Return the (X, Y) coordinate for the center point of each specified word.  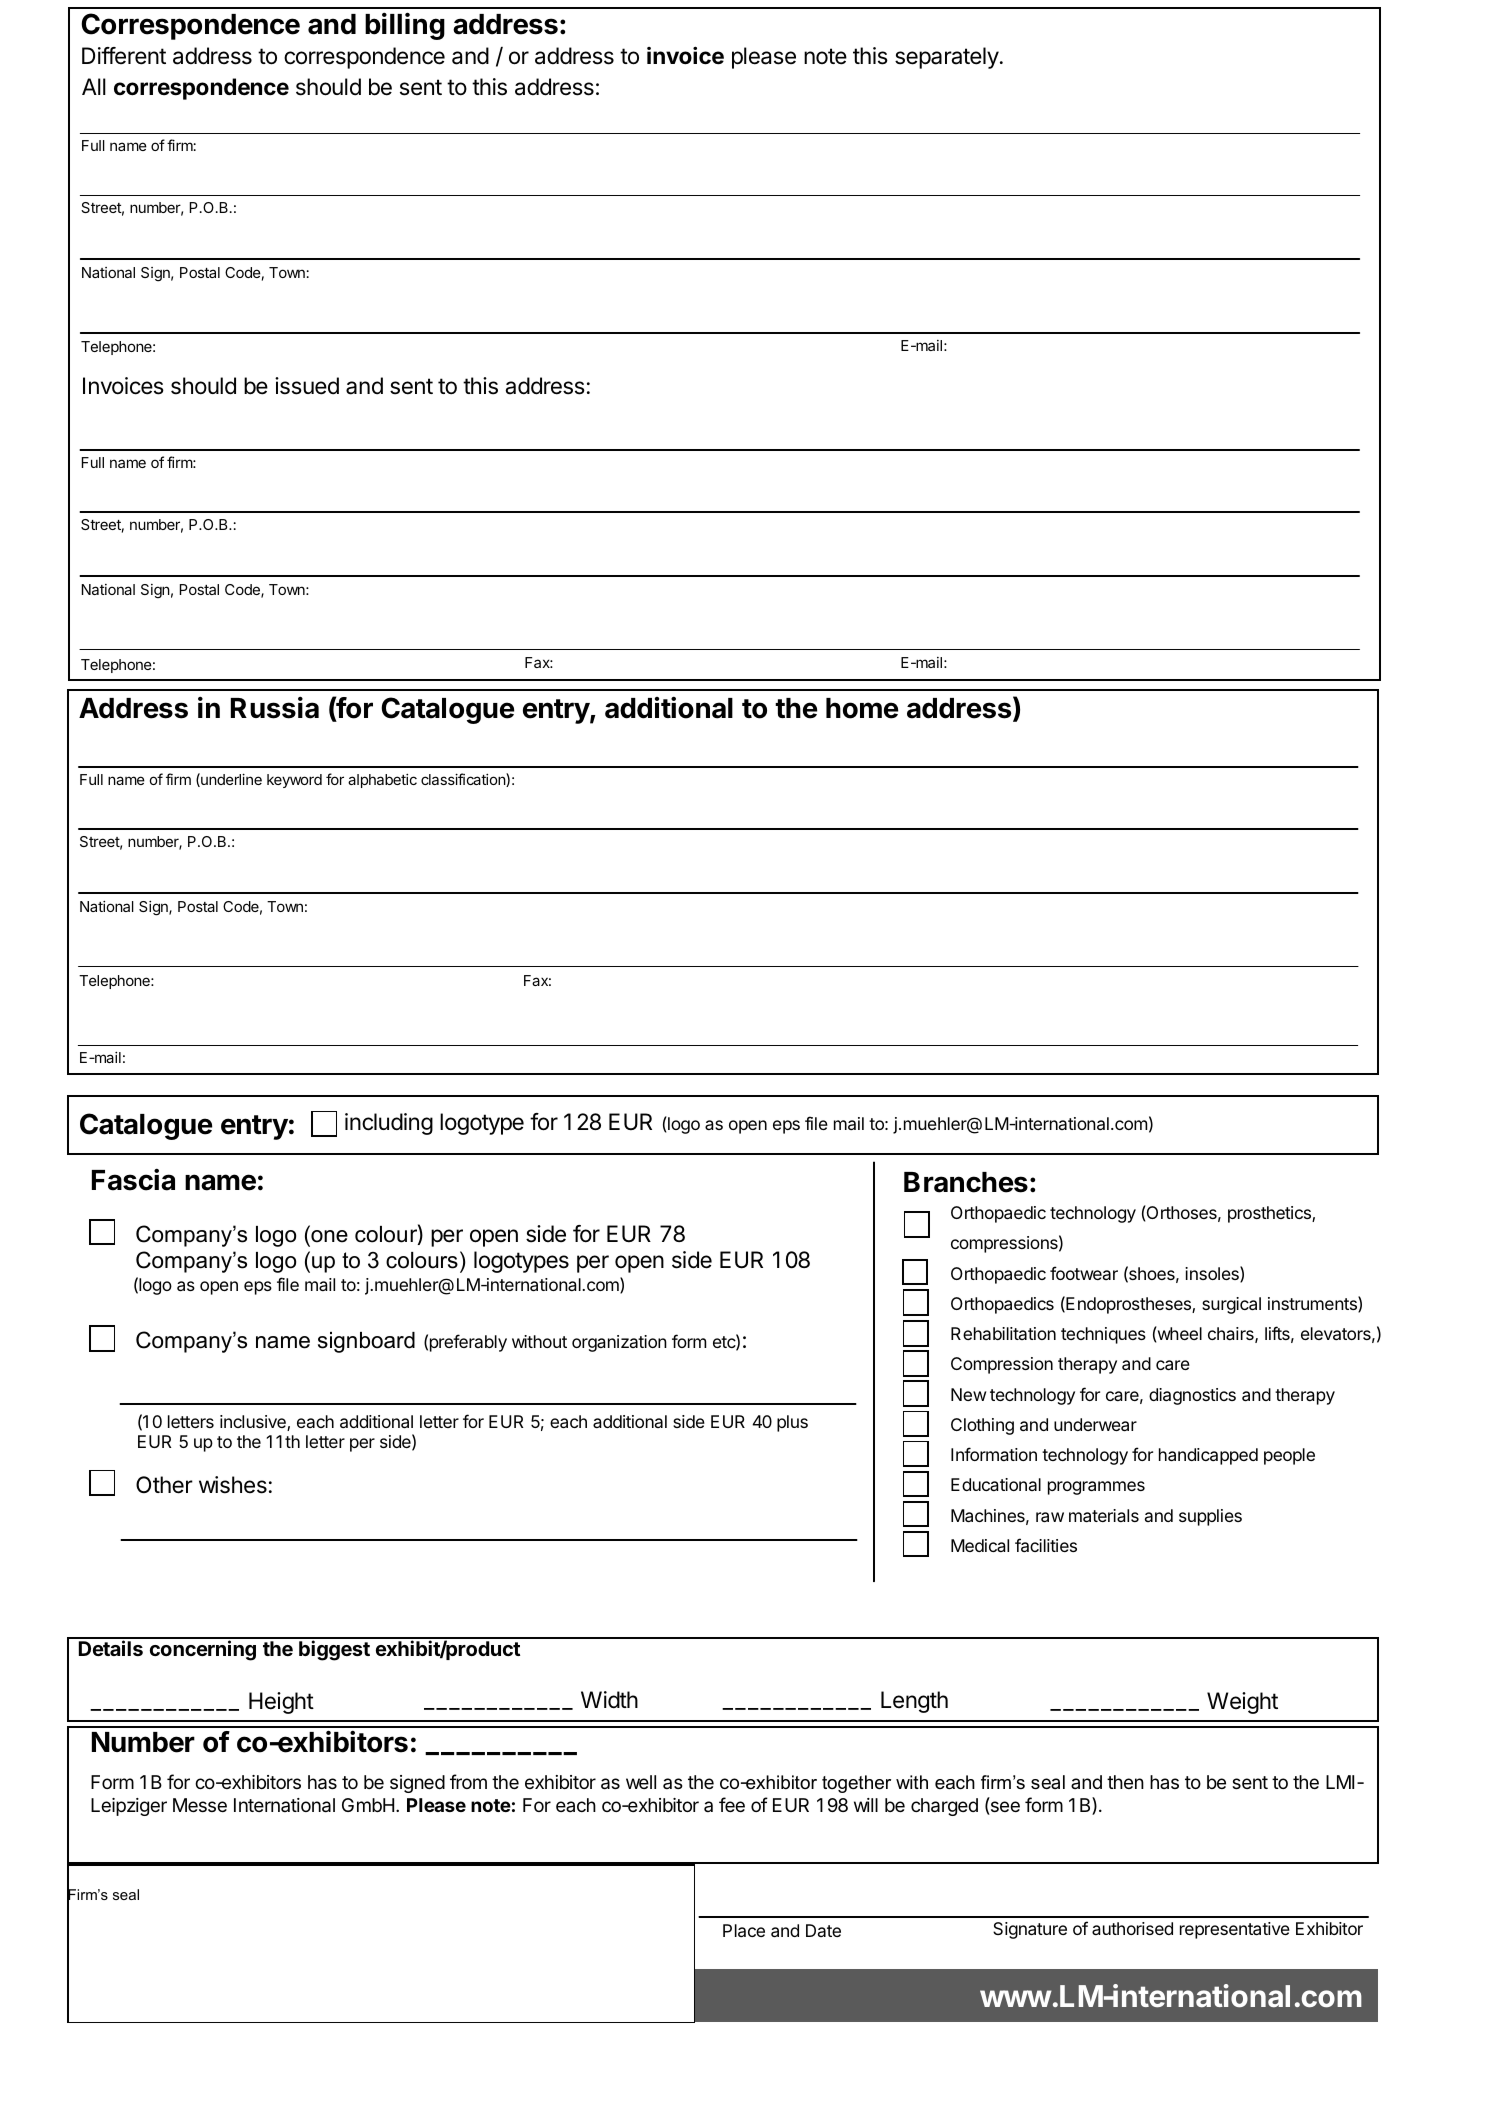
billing (405, 26)
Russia (275, 708)
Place (744, 1930)
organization (619, 1343)
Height (281, 1703)
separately (947, 58)
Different (124, 56)
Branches (966, 1182)
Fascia (133, 1180)
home (862, 708)
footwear (1084, 1273)
